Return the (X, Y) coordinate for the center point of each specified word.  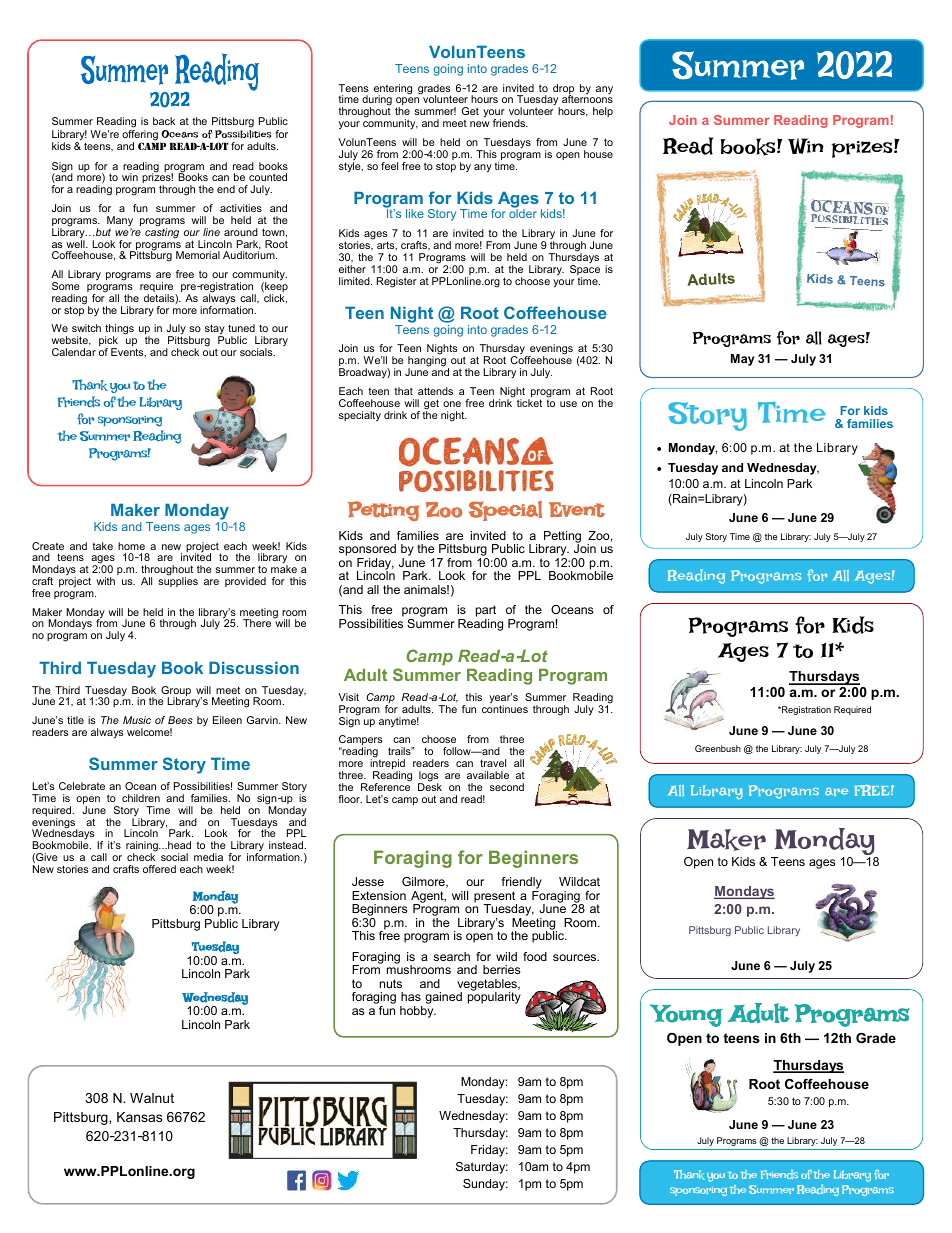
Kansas (139, 1117)
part (486, 612)
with (105, 581)
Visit (348, 697)
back (164, 121)
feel (389, 166)
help (603, 112)
